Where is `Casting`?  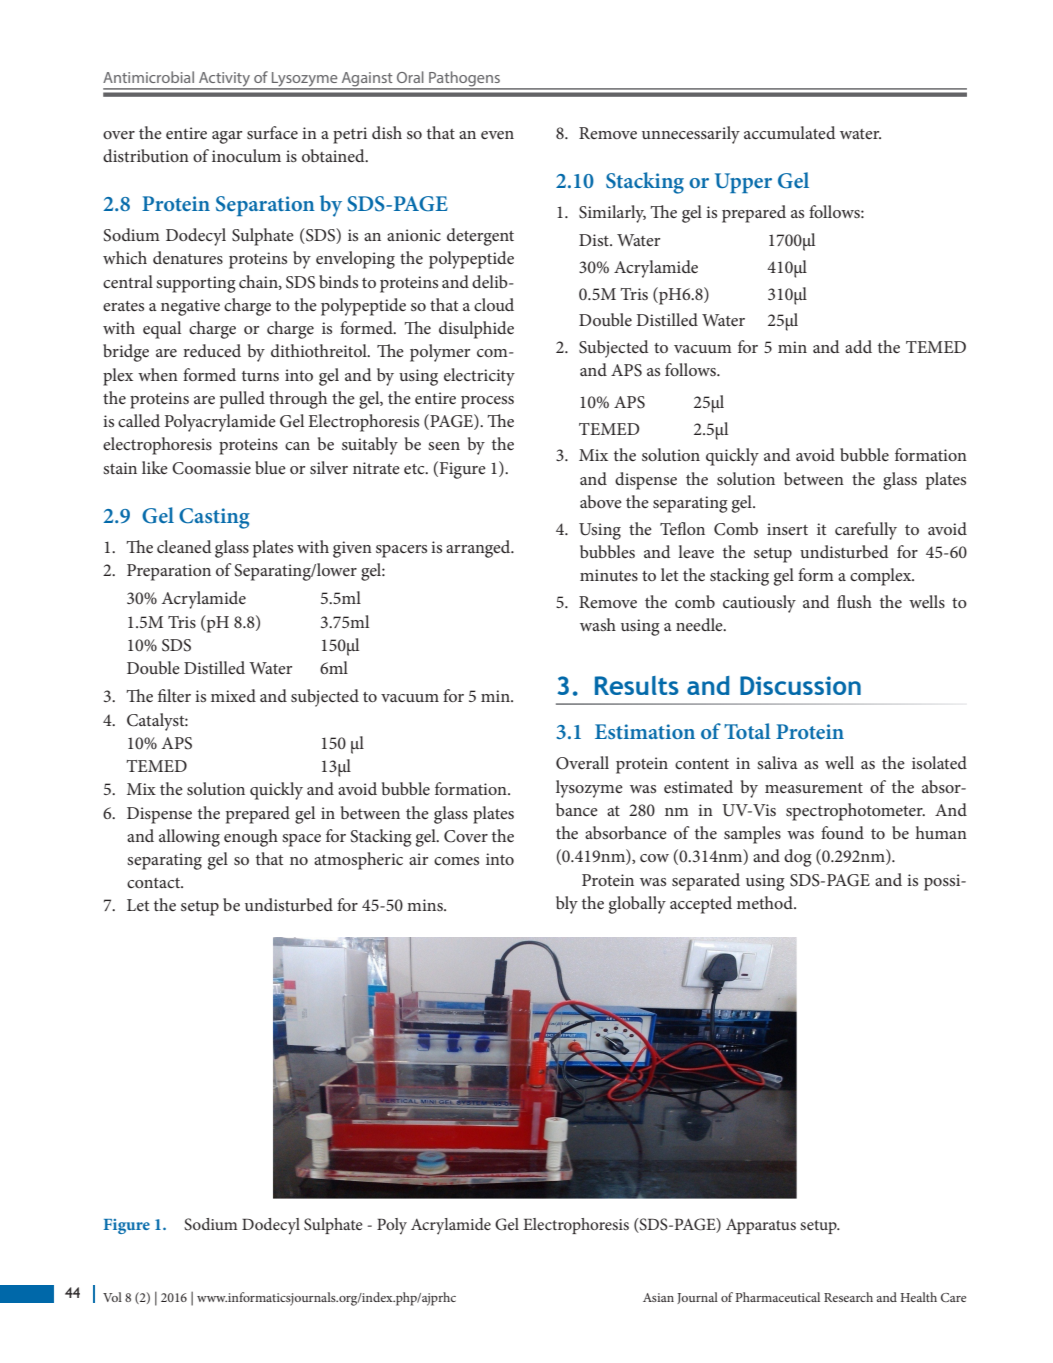 Casting is located at coordinates (214, 518).
